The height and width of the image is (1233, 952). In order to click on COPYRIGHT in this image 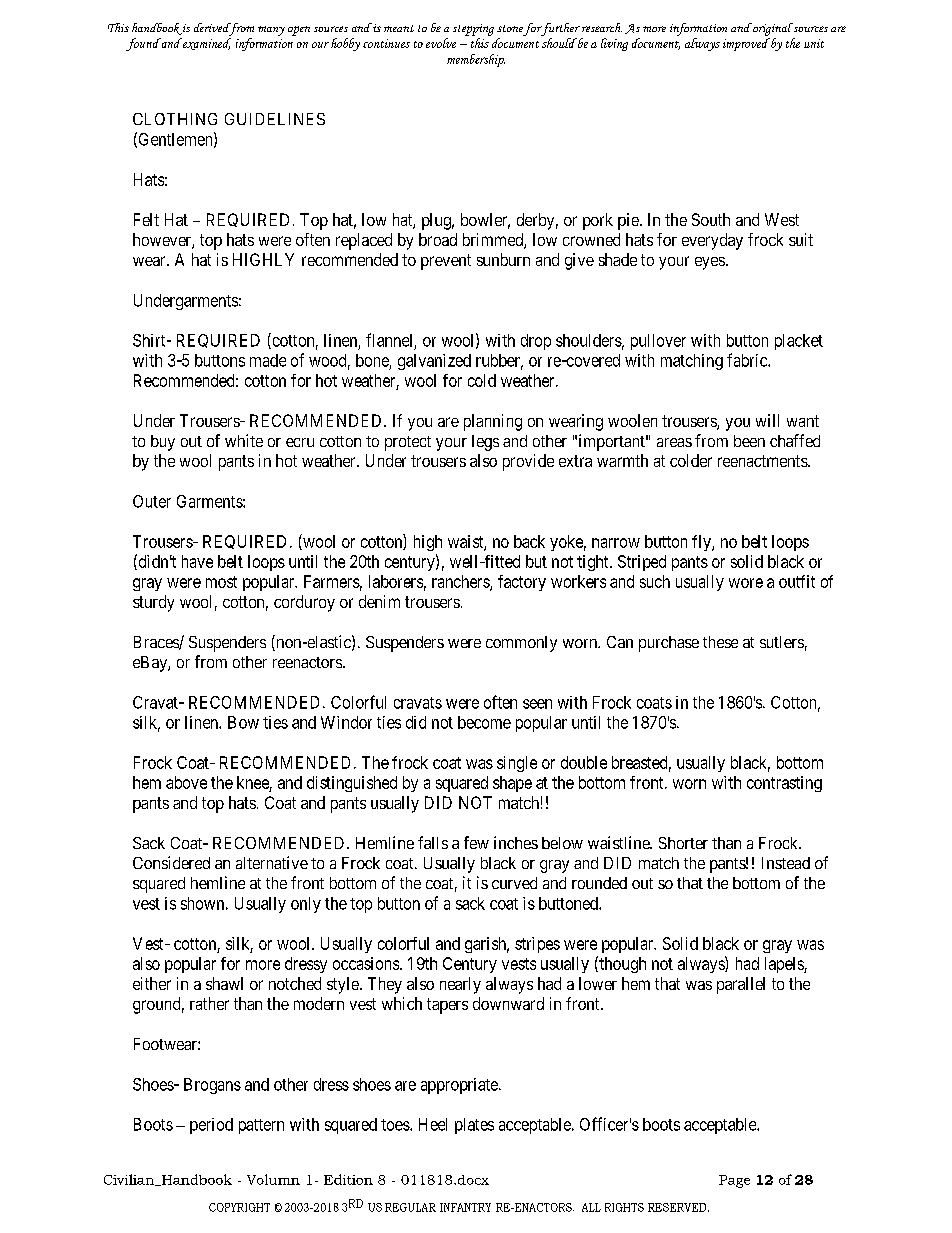, I will do `click(239, 1207)`.
